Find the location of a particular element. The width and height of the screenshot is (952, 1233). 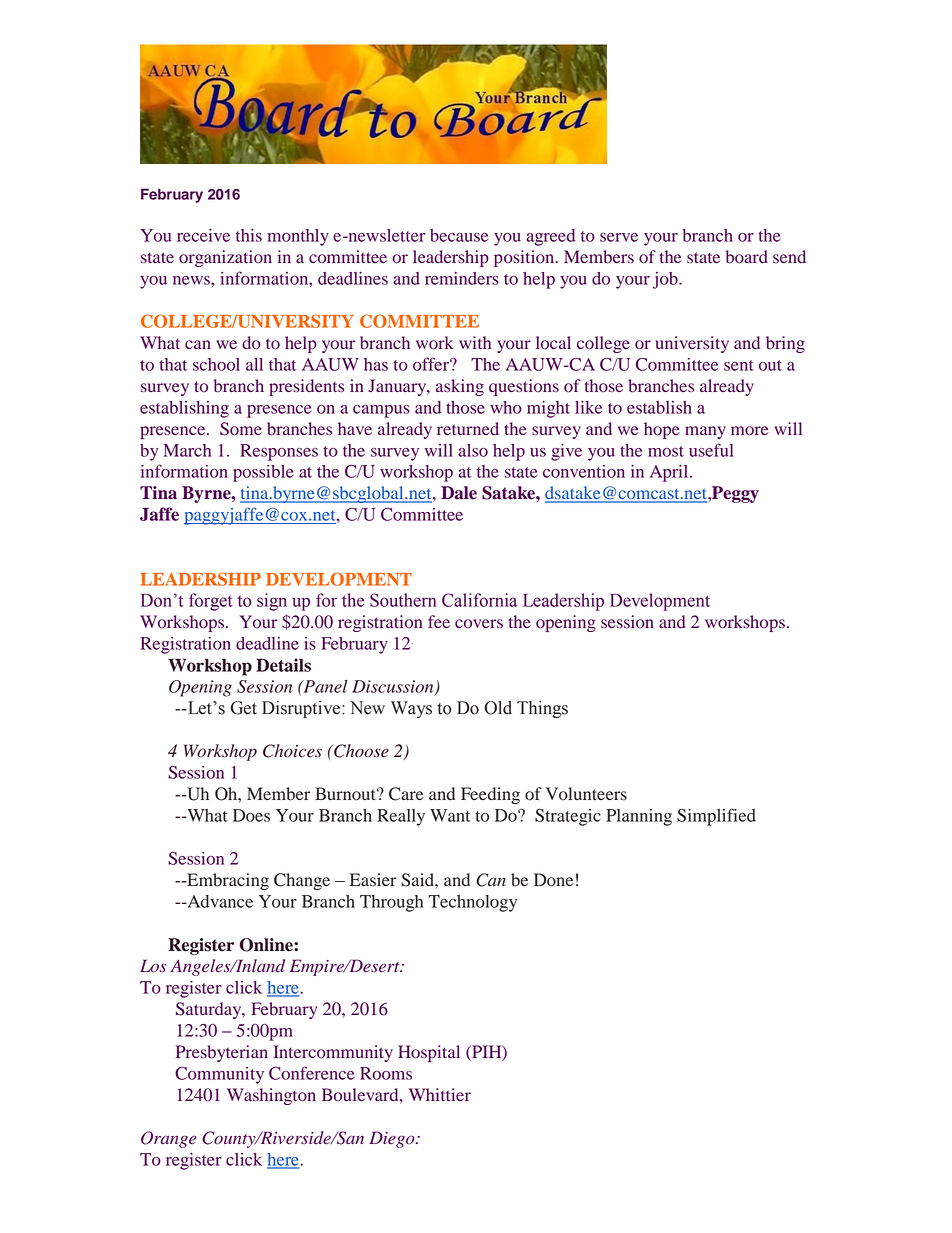

reminders is located at coordinates (462, 278).
